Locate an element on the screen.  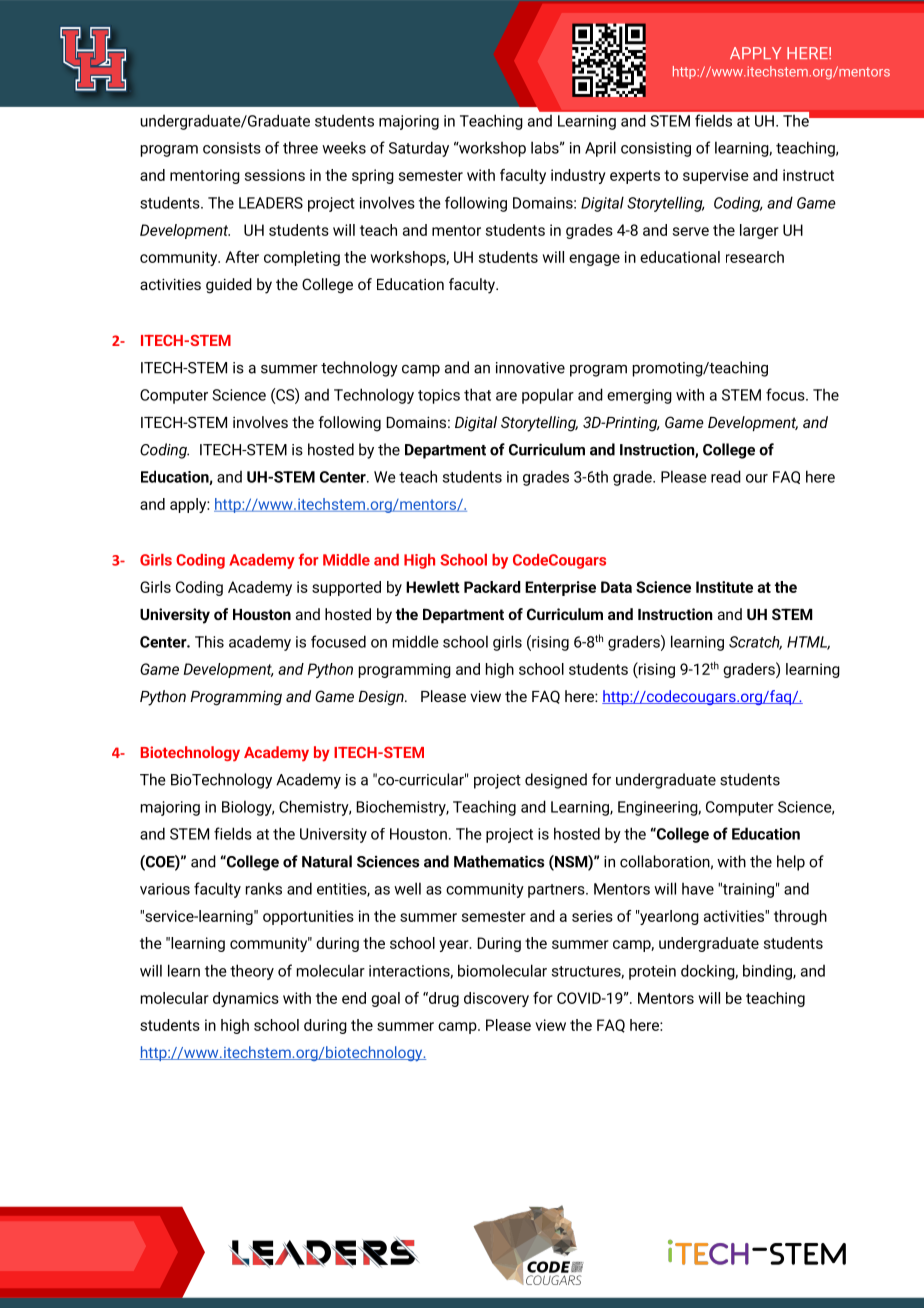
This is located at coordinates (209, 641).
